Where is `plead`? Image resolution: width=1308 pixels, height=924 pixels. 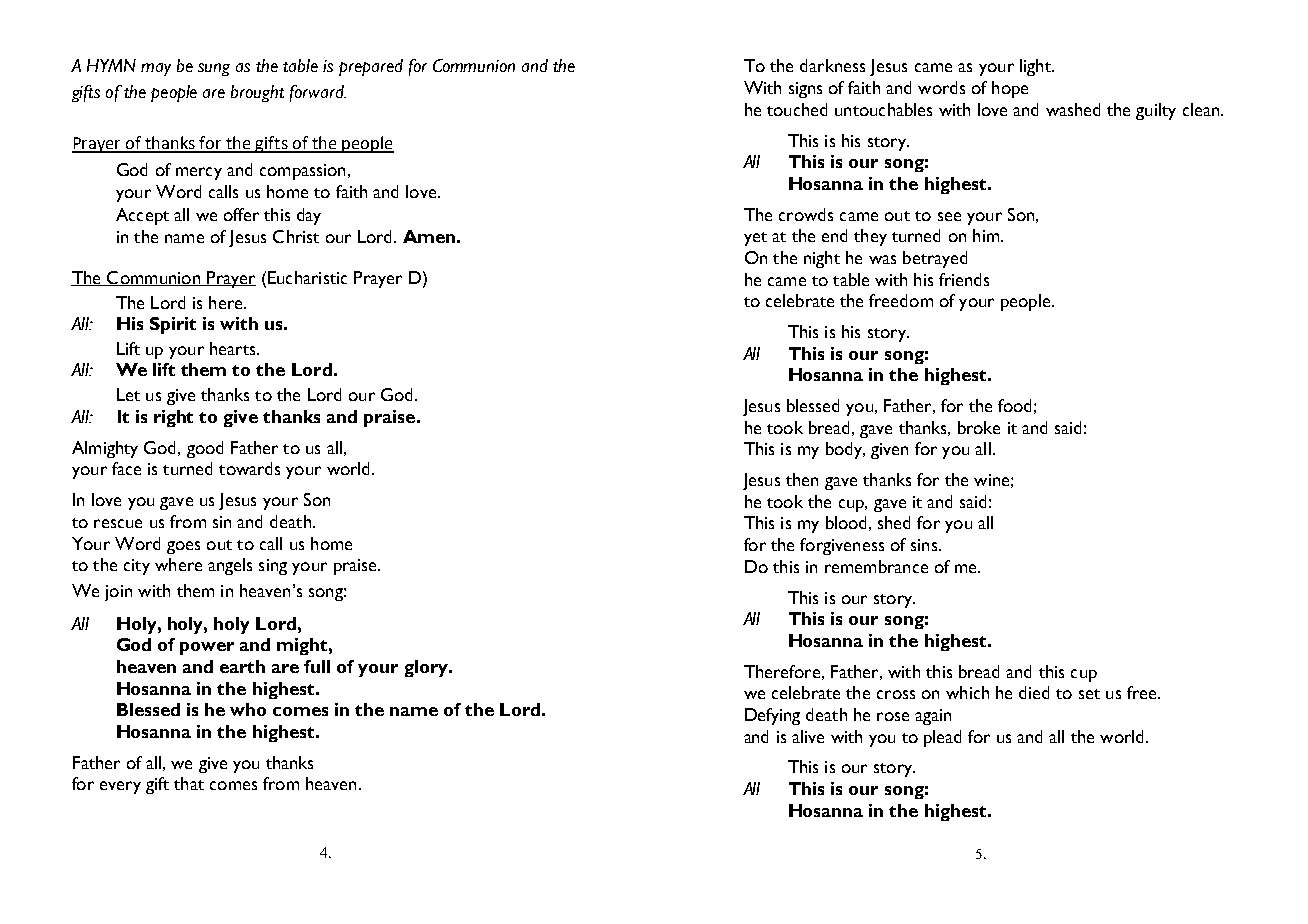 plead is located at coordinates (942, 738).
